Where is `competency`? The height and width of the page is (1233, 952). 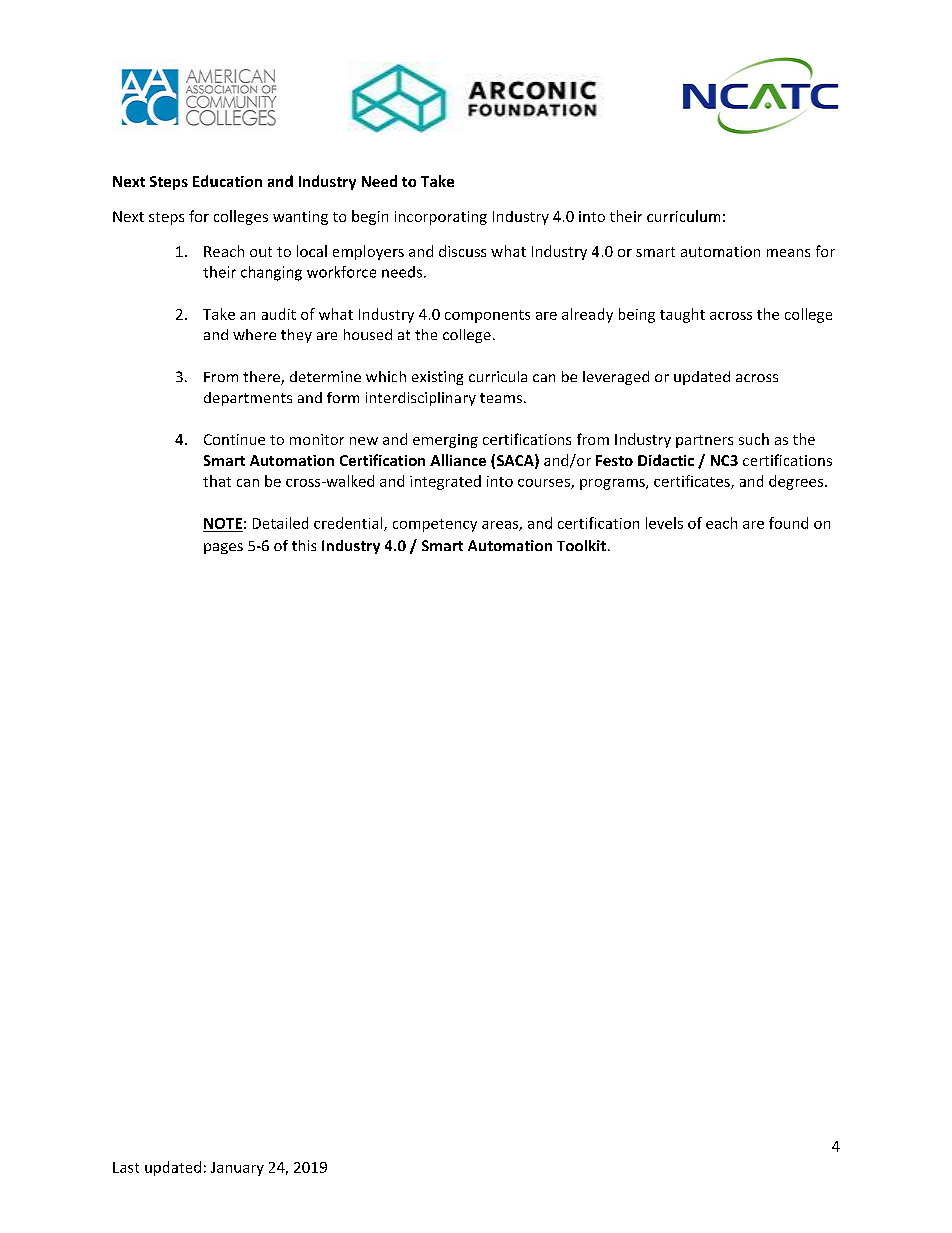 competency is located at coordinates (435, 525).
